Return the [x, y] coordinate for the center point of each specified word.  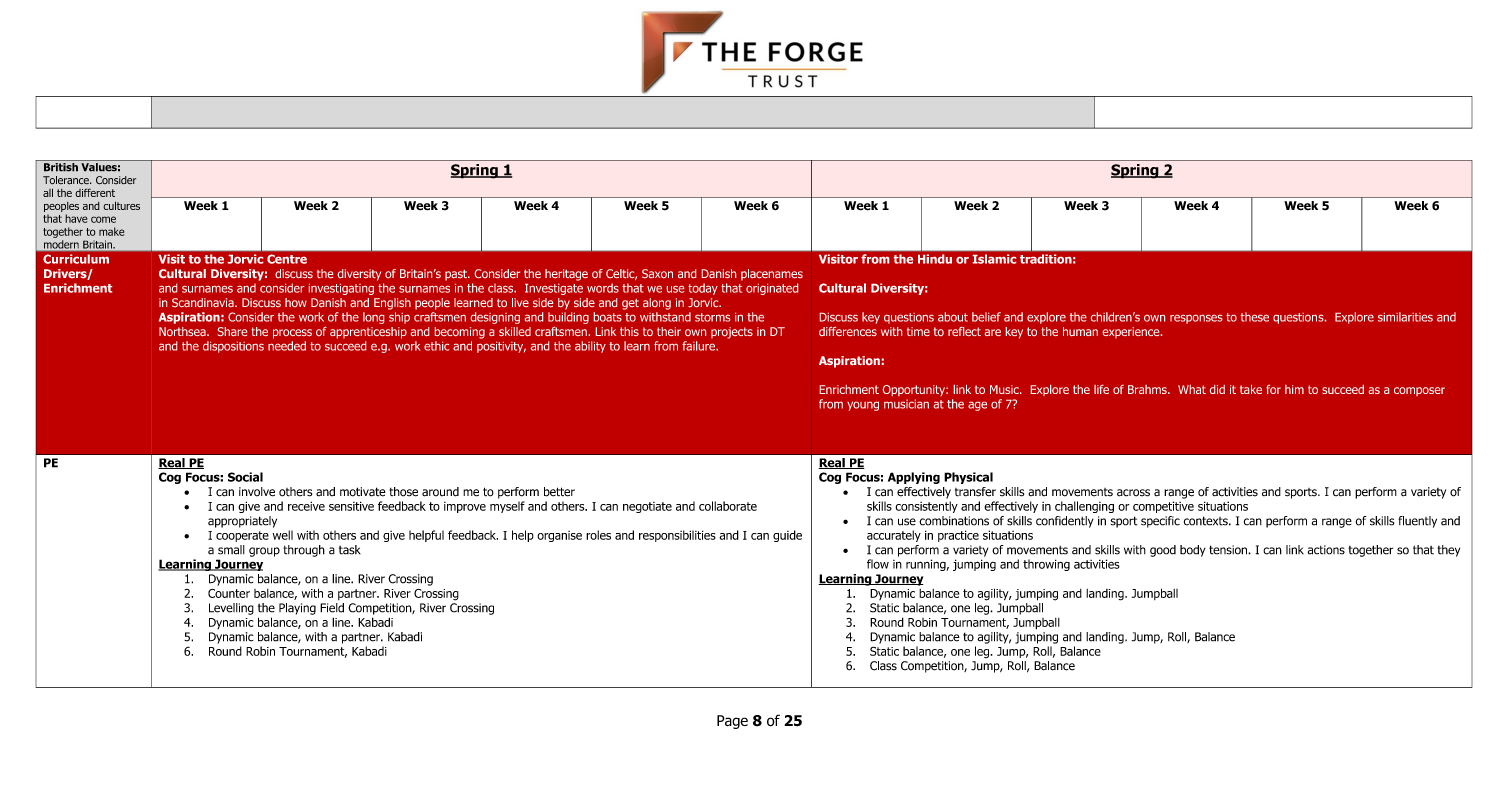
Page [732, 722]
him [1294, 389]
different [95, 192]
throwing [1046, 565]
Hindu [935, 259]
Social [245, 477]
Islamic [994, 259]
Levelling [231, 609]
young [863, 406]
